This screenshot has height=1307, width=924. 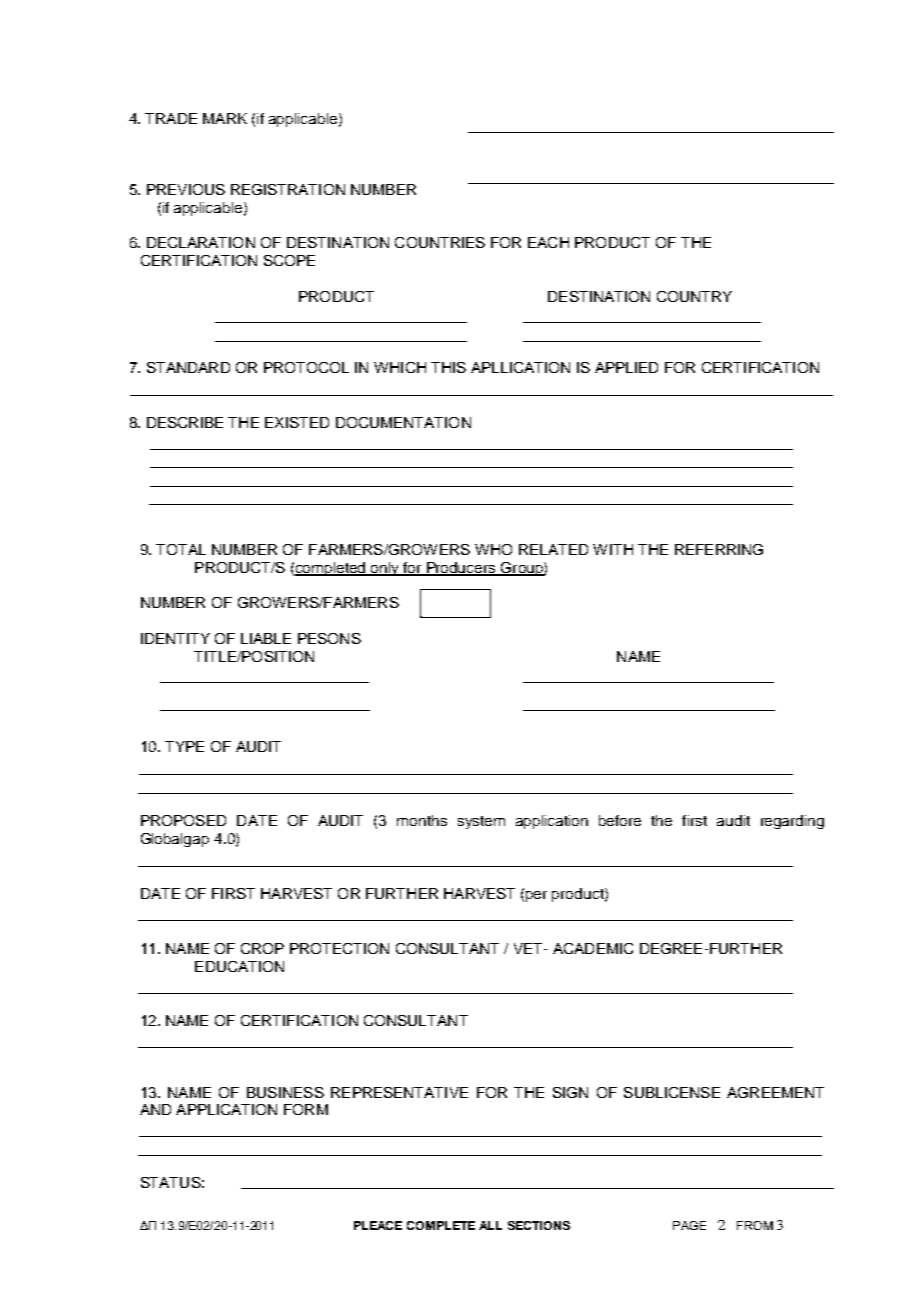 I want to click on LIABLE, so click(x=266, y=638).
